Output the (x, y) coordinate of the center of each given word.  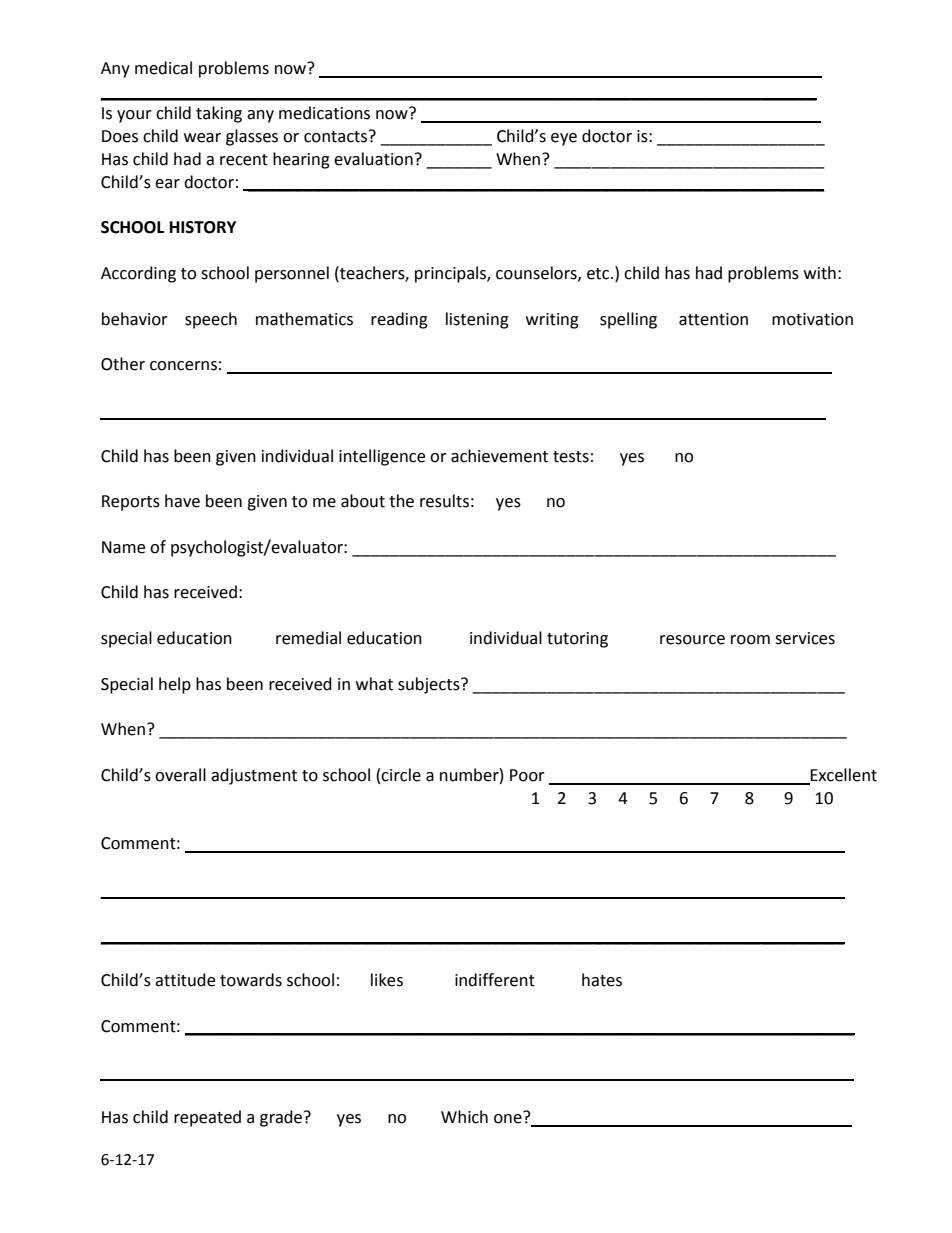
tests (571, 457)
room (750, 640)
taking (219, 114)
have (182, 501)
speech (211, 320)
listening (477, 320)
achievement (499, 456)
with (820, 273)
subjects (430, 685)
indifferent (495, 980)
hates (602, 980)
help (175, 685)
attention (713, 319)
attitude (185, 980)
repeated (207, 1118)
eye (564, 139)
